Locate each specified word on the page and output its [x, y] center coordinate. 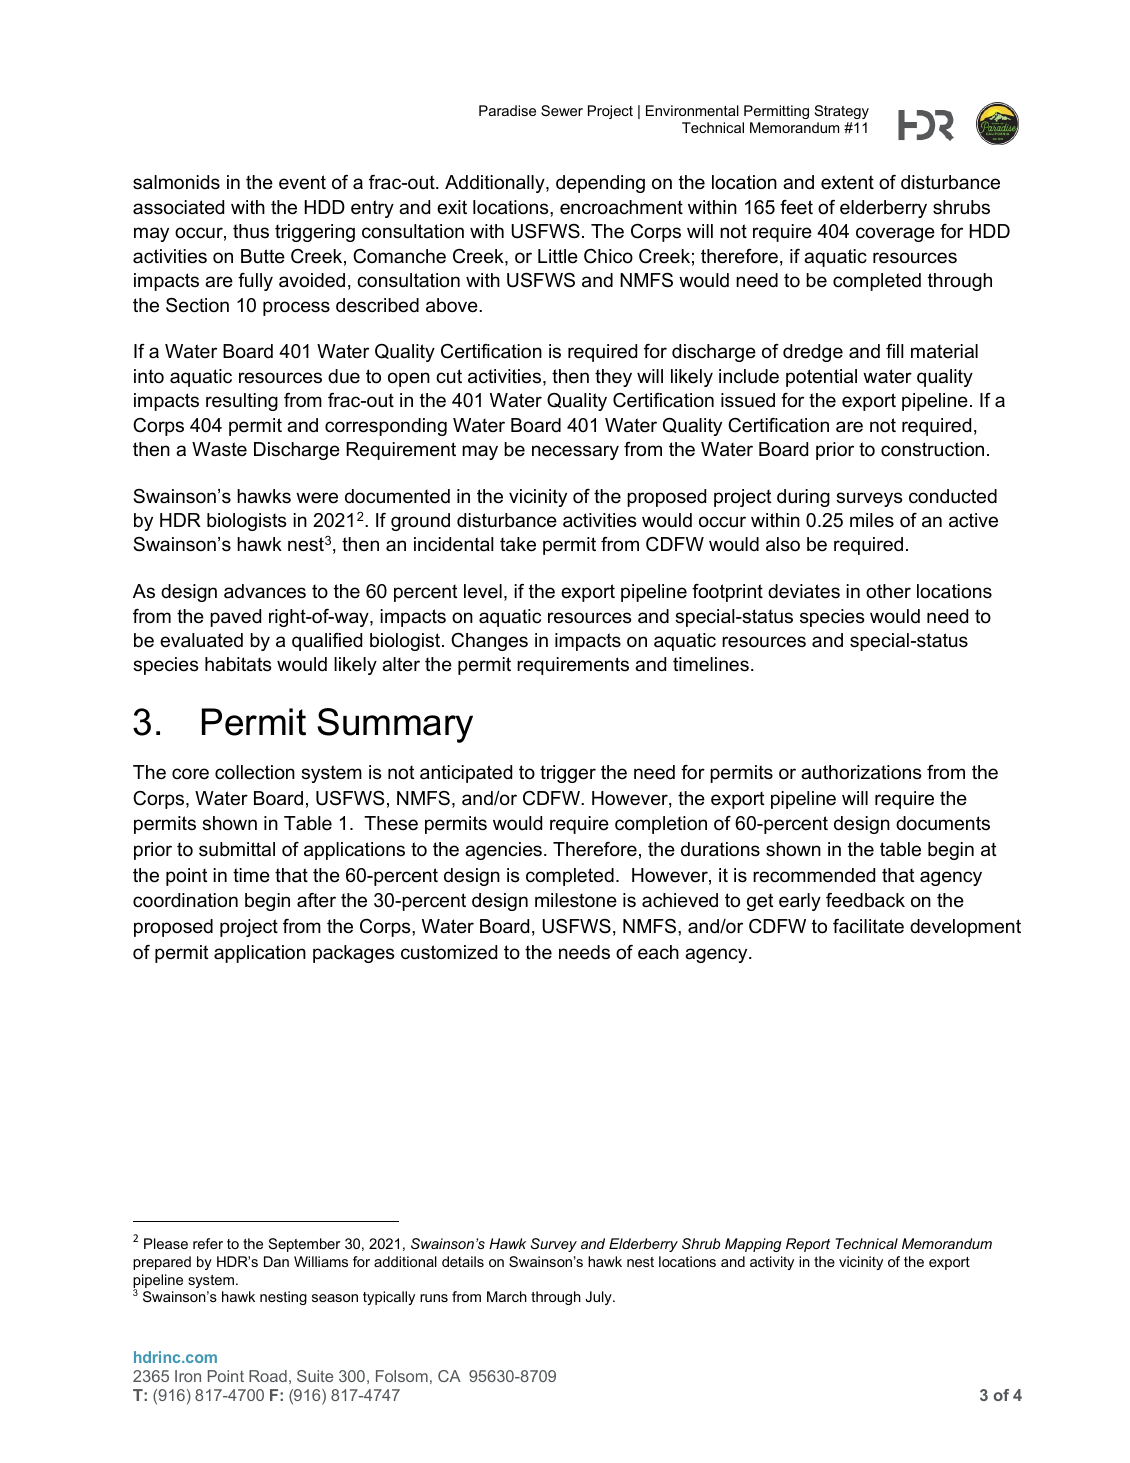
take [518, 544]
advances [265, 591]
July [599, 1298]
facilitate [868, 926]
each [658, 952]
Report [808, 1245]
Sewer [562, 110]
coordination [185, 900]
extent [847, 182]
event [302, 182]
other [888, 591]
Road [268, 1376]
